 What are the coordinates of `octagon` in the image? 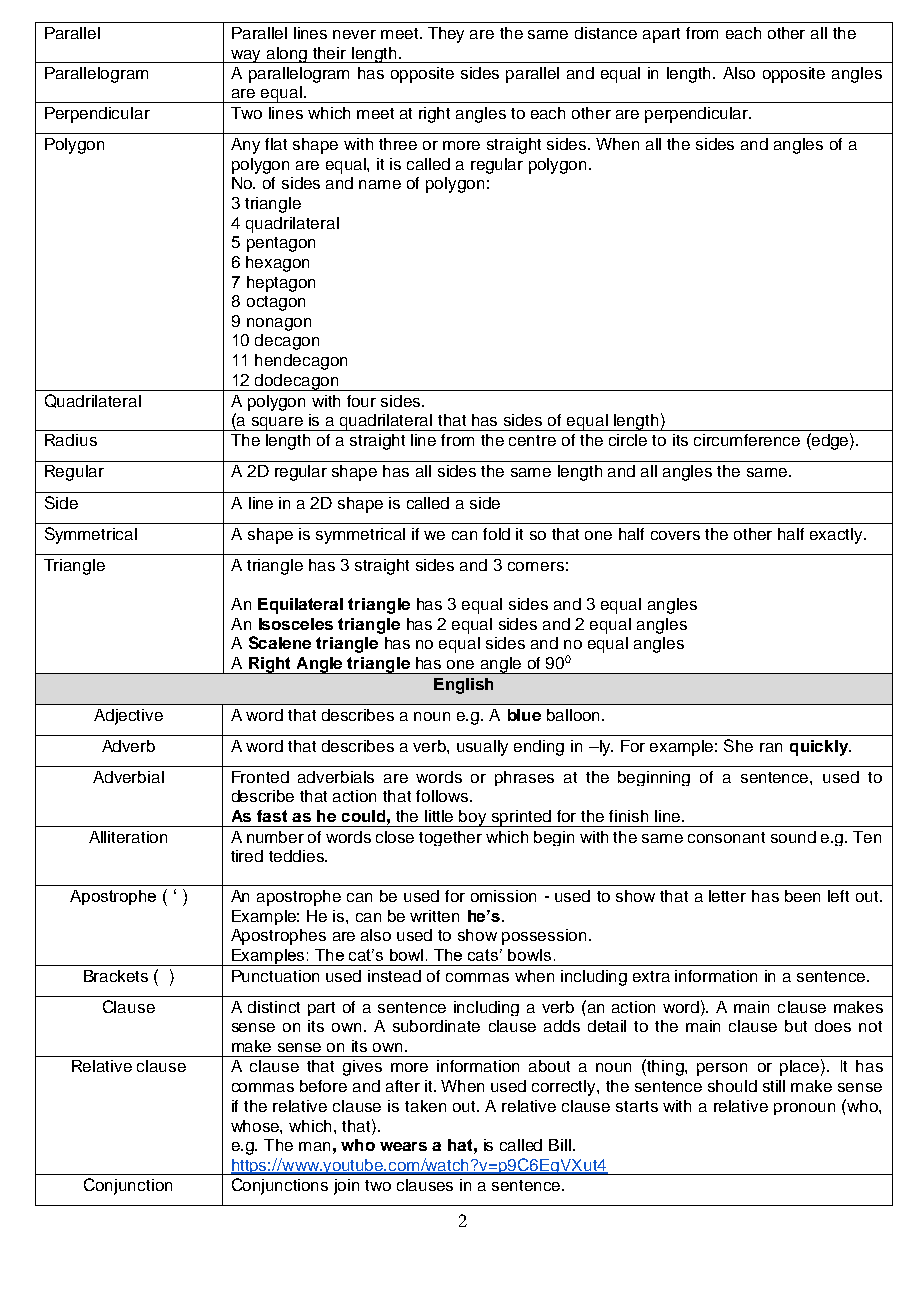 It's located at (276, 303).
